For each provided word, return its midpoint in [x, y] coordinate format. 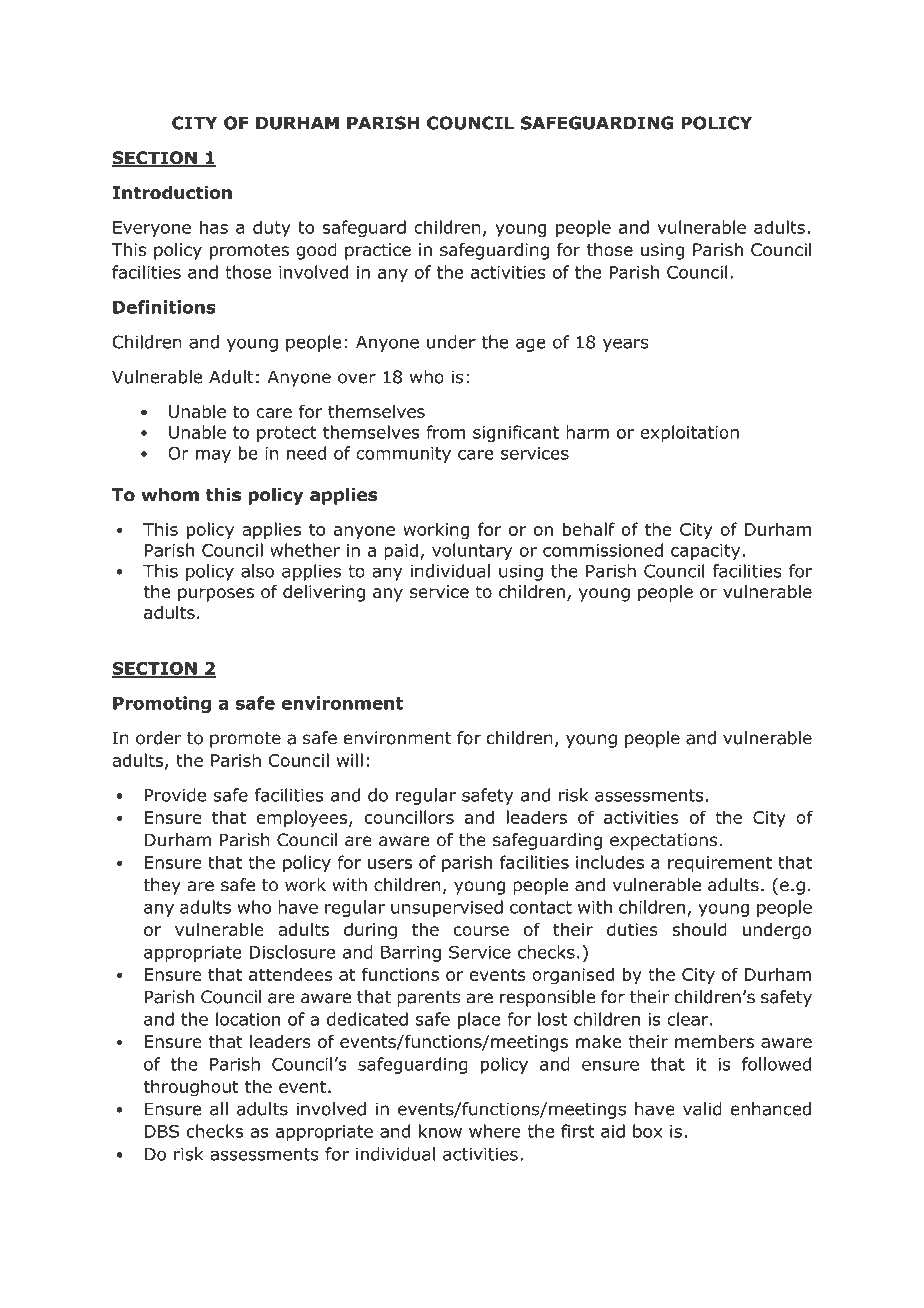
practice [378, 251]
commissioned [603, 550]
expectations [663, 841]
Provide [175, 795]
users [390, 864]
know [440, 1131]
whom [170, 495]
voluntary [472, 551]
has [214, 227]
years [626, 345]
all [219, 1109]
